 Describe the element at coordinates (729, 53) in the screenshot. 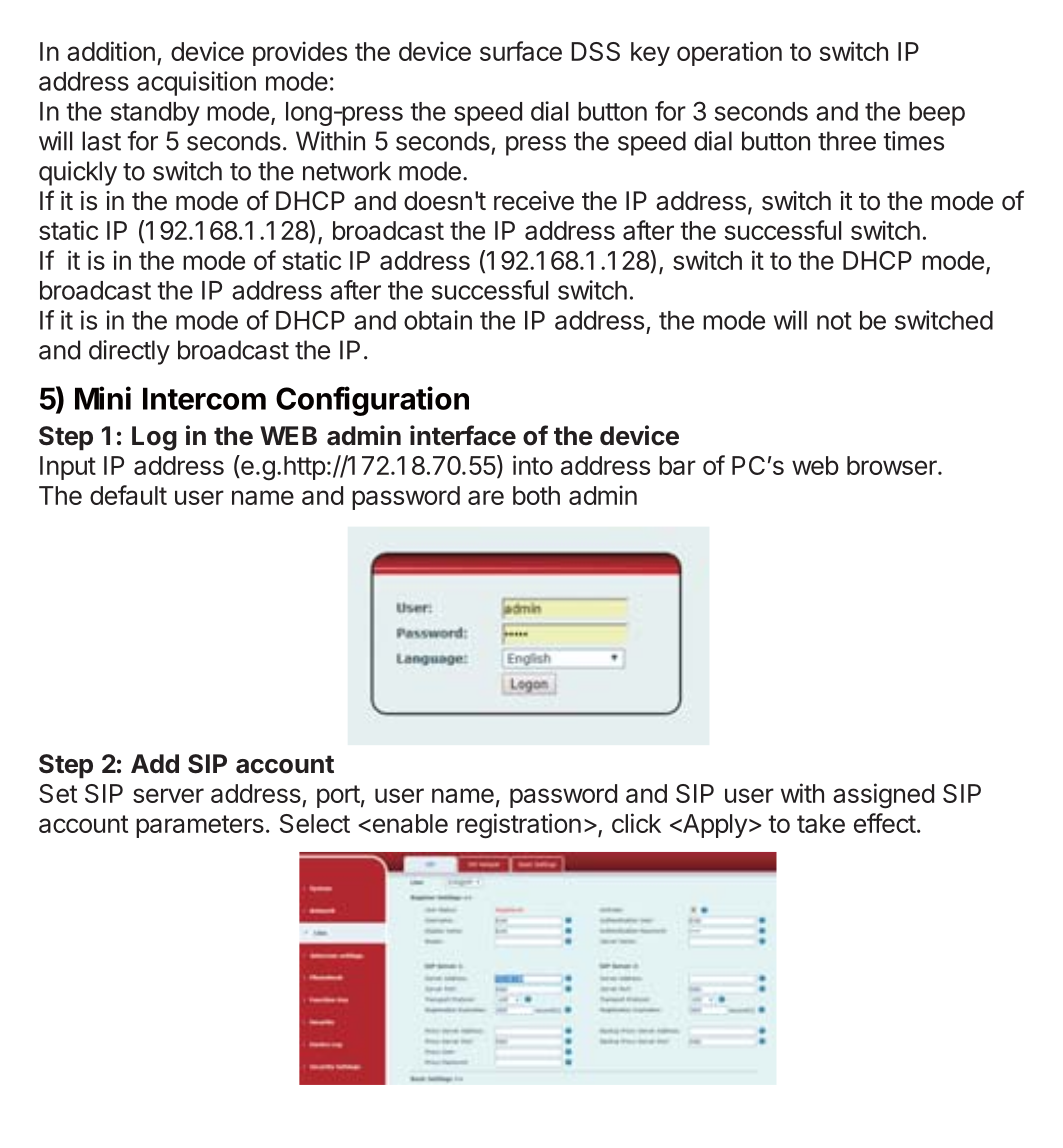

I see `operation` at that location.
